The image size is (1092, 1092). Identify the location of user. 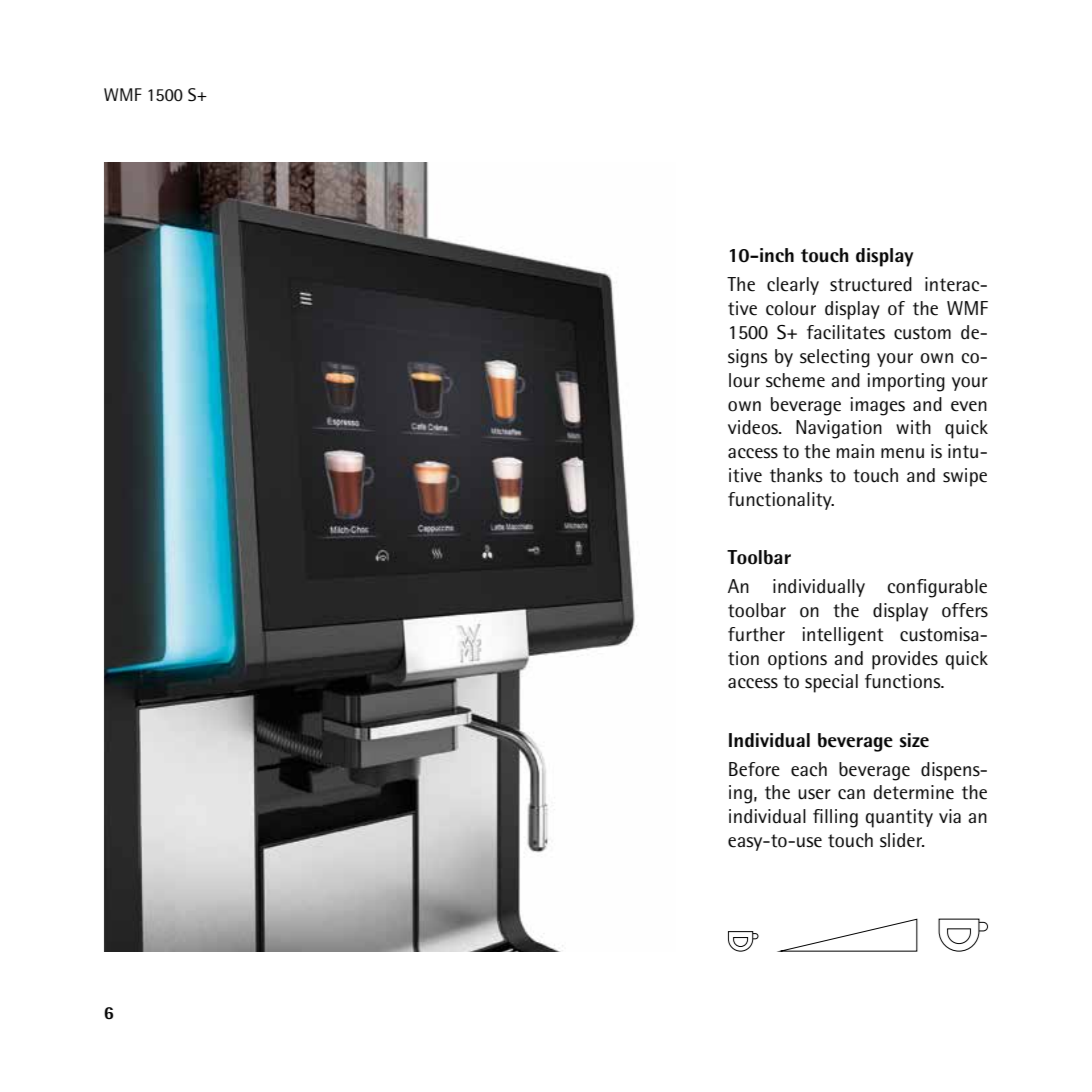
(814, 794).
